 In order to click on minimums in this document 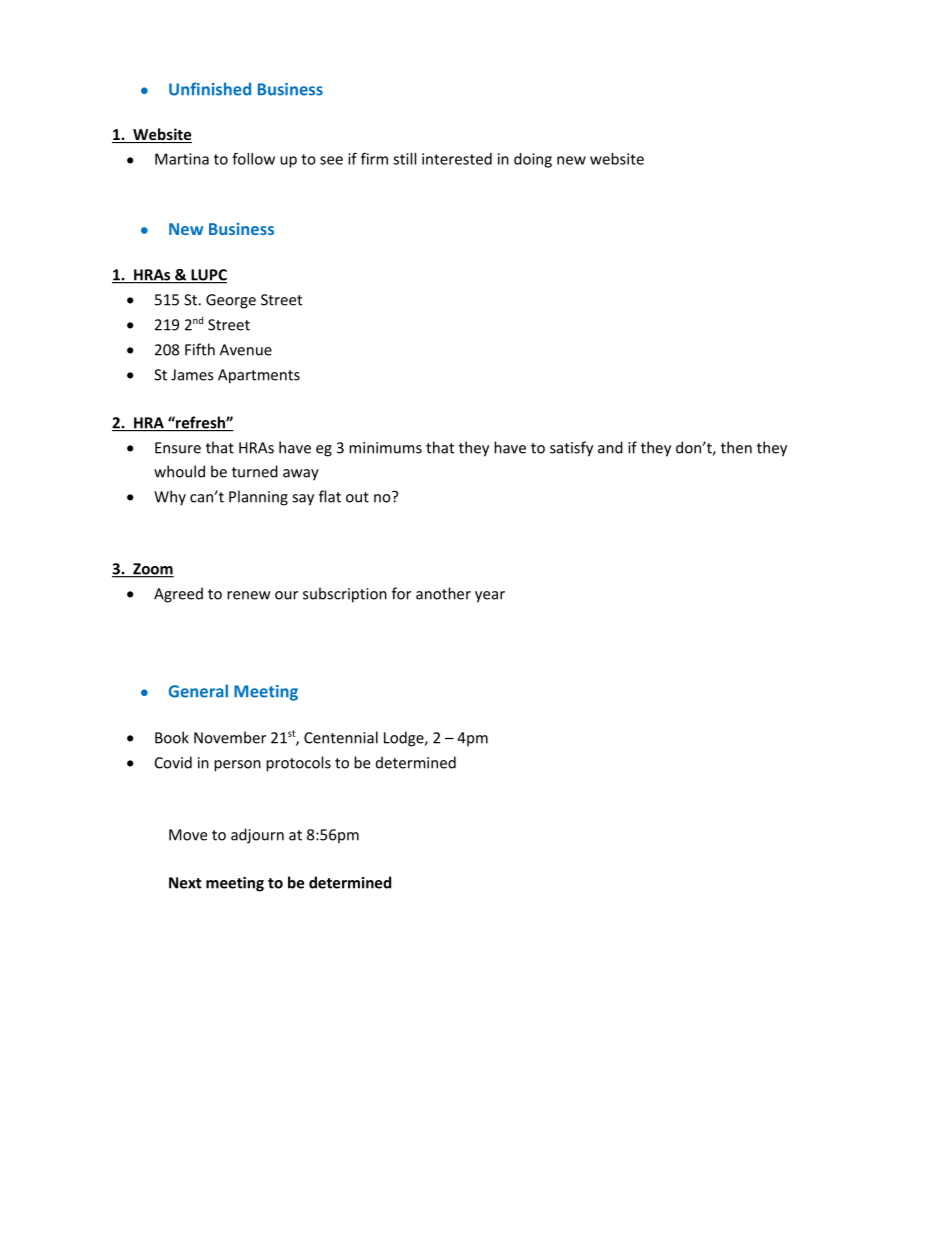, I will do `click(385, 448)`.
